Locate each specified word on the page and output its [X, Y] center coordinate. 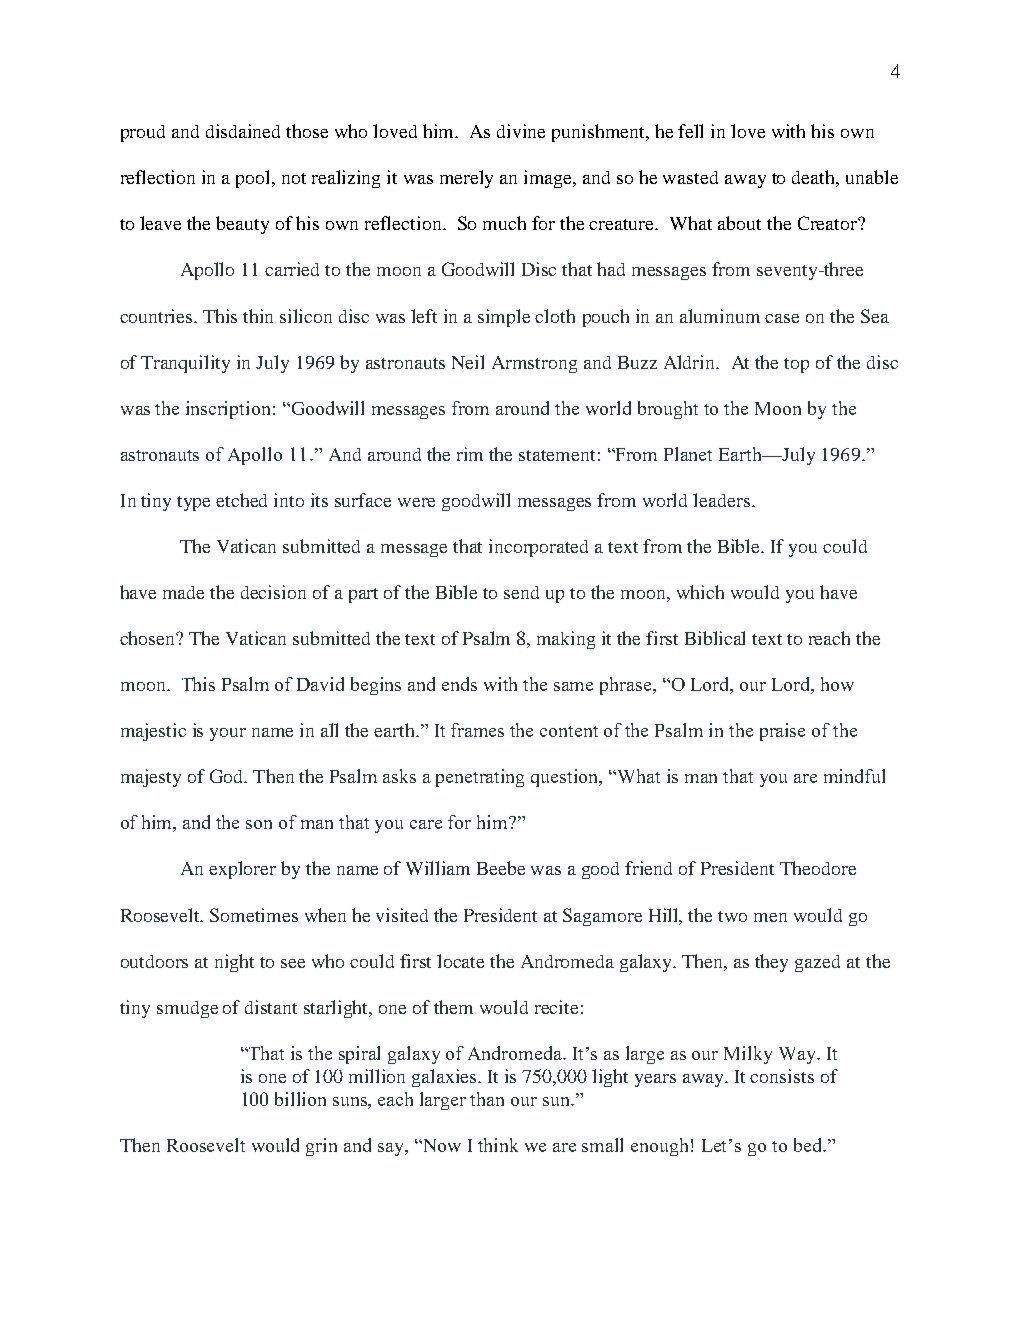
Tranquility [185, 364]
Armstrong [534, 364]
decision [273, 592]
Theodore [818, 868]
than [487, 1099]
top [796, 365]
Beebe [501, 868]
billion [300, 1099]
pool [255, 179]
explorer [242, 870]
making [566, 640]
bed [809, 1145]
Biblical [715, 638]
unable [872, 177]
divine [521, 131]
